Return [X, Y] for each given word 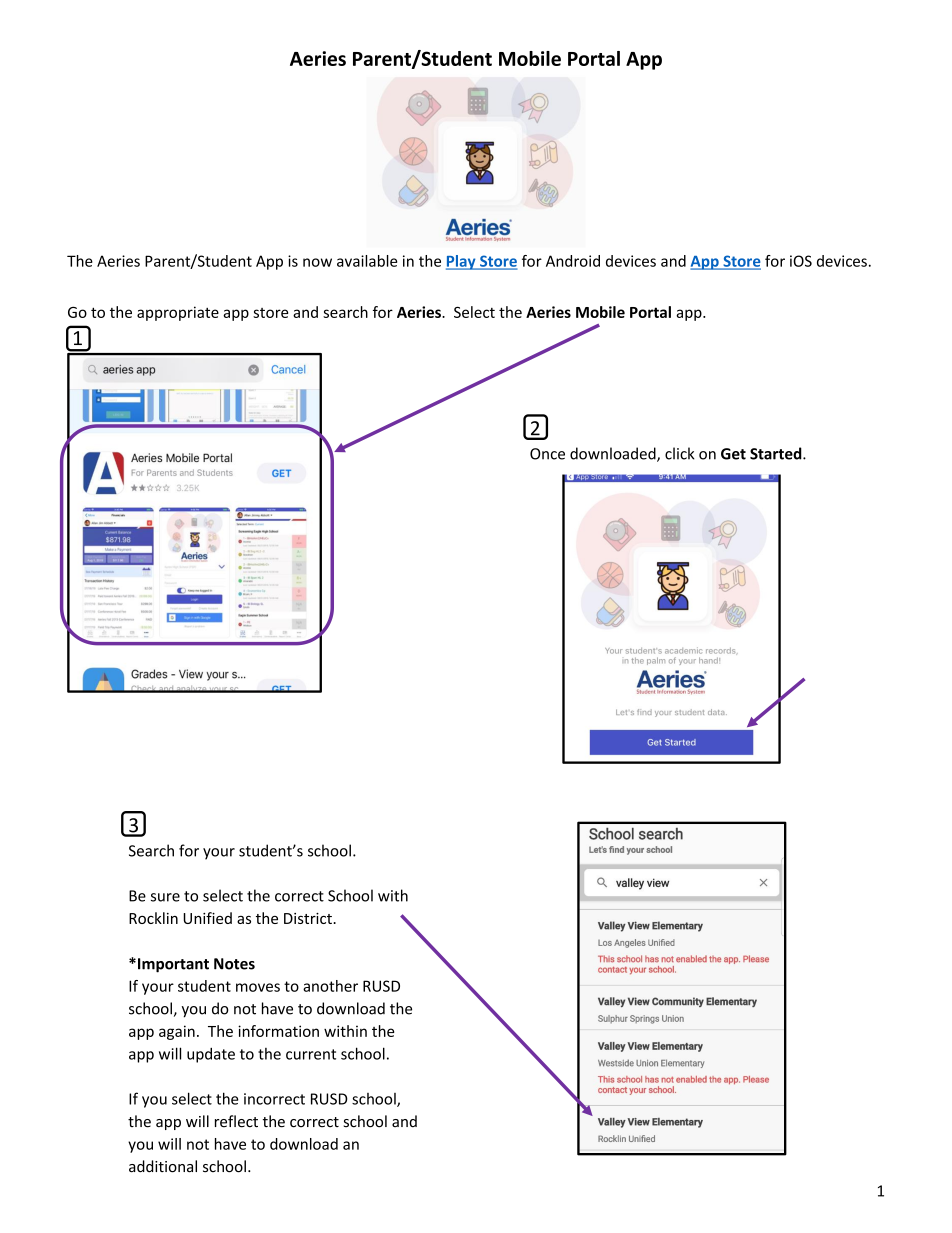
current [311, 1054]
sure [165, 897]
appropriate [178, 313]
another [330, 986]
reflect [236, 1121]
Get [733, 454]
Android [573, 261]
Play [462, 262]
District [309, 918]
